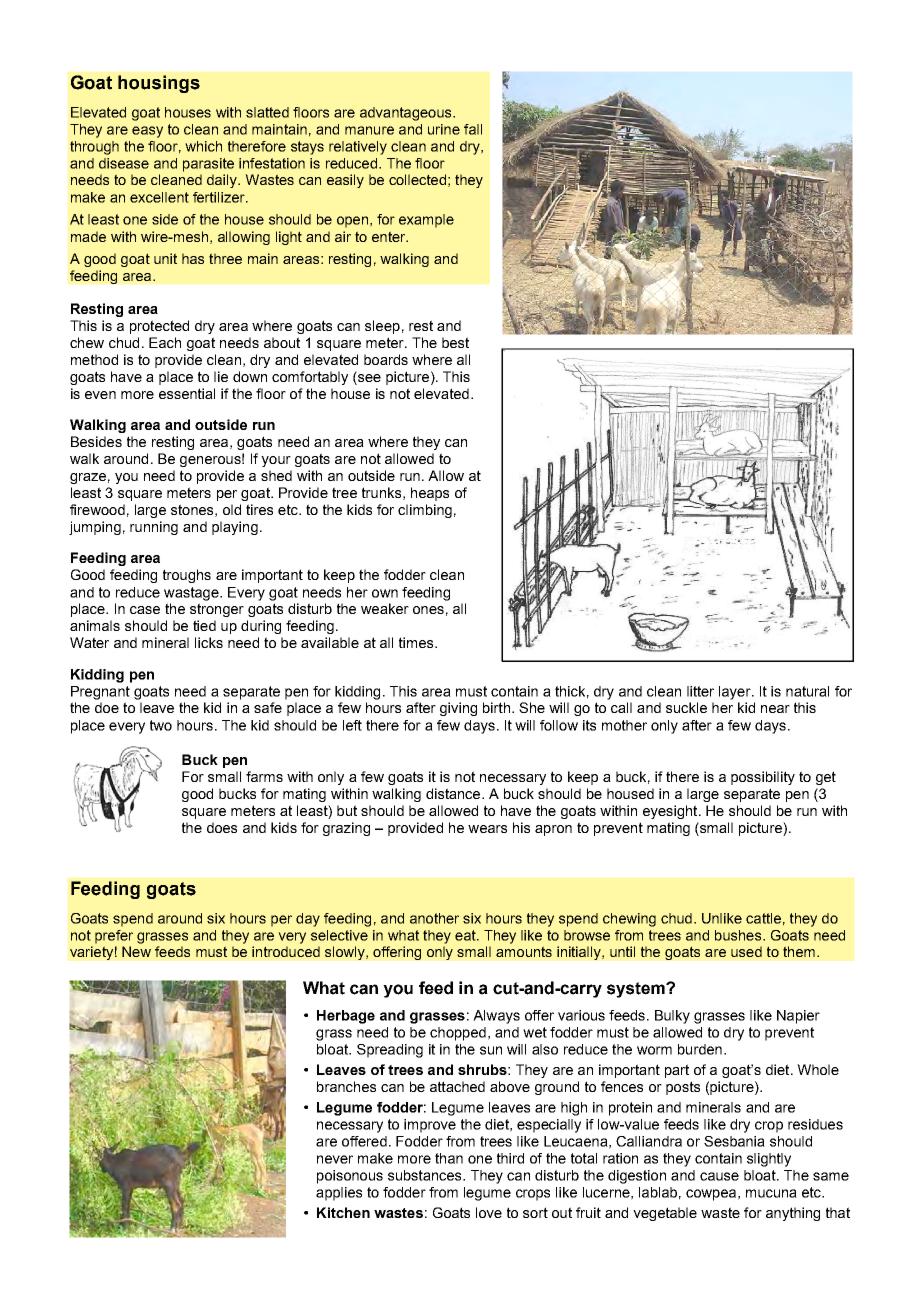 Image resolution: width=924 pixels, height=1308 pixels. Describe the element at coordinates (736, 693) in the page. I see `layer` at that location.
